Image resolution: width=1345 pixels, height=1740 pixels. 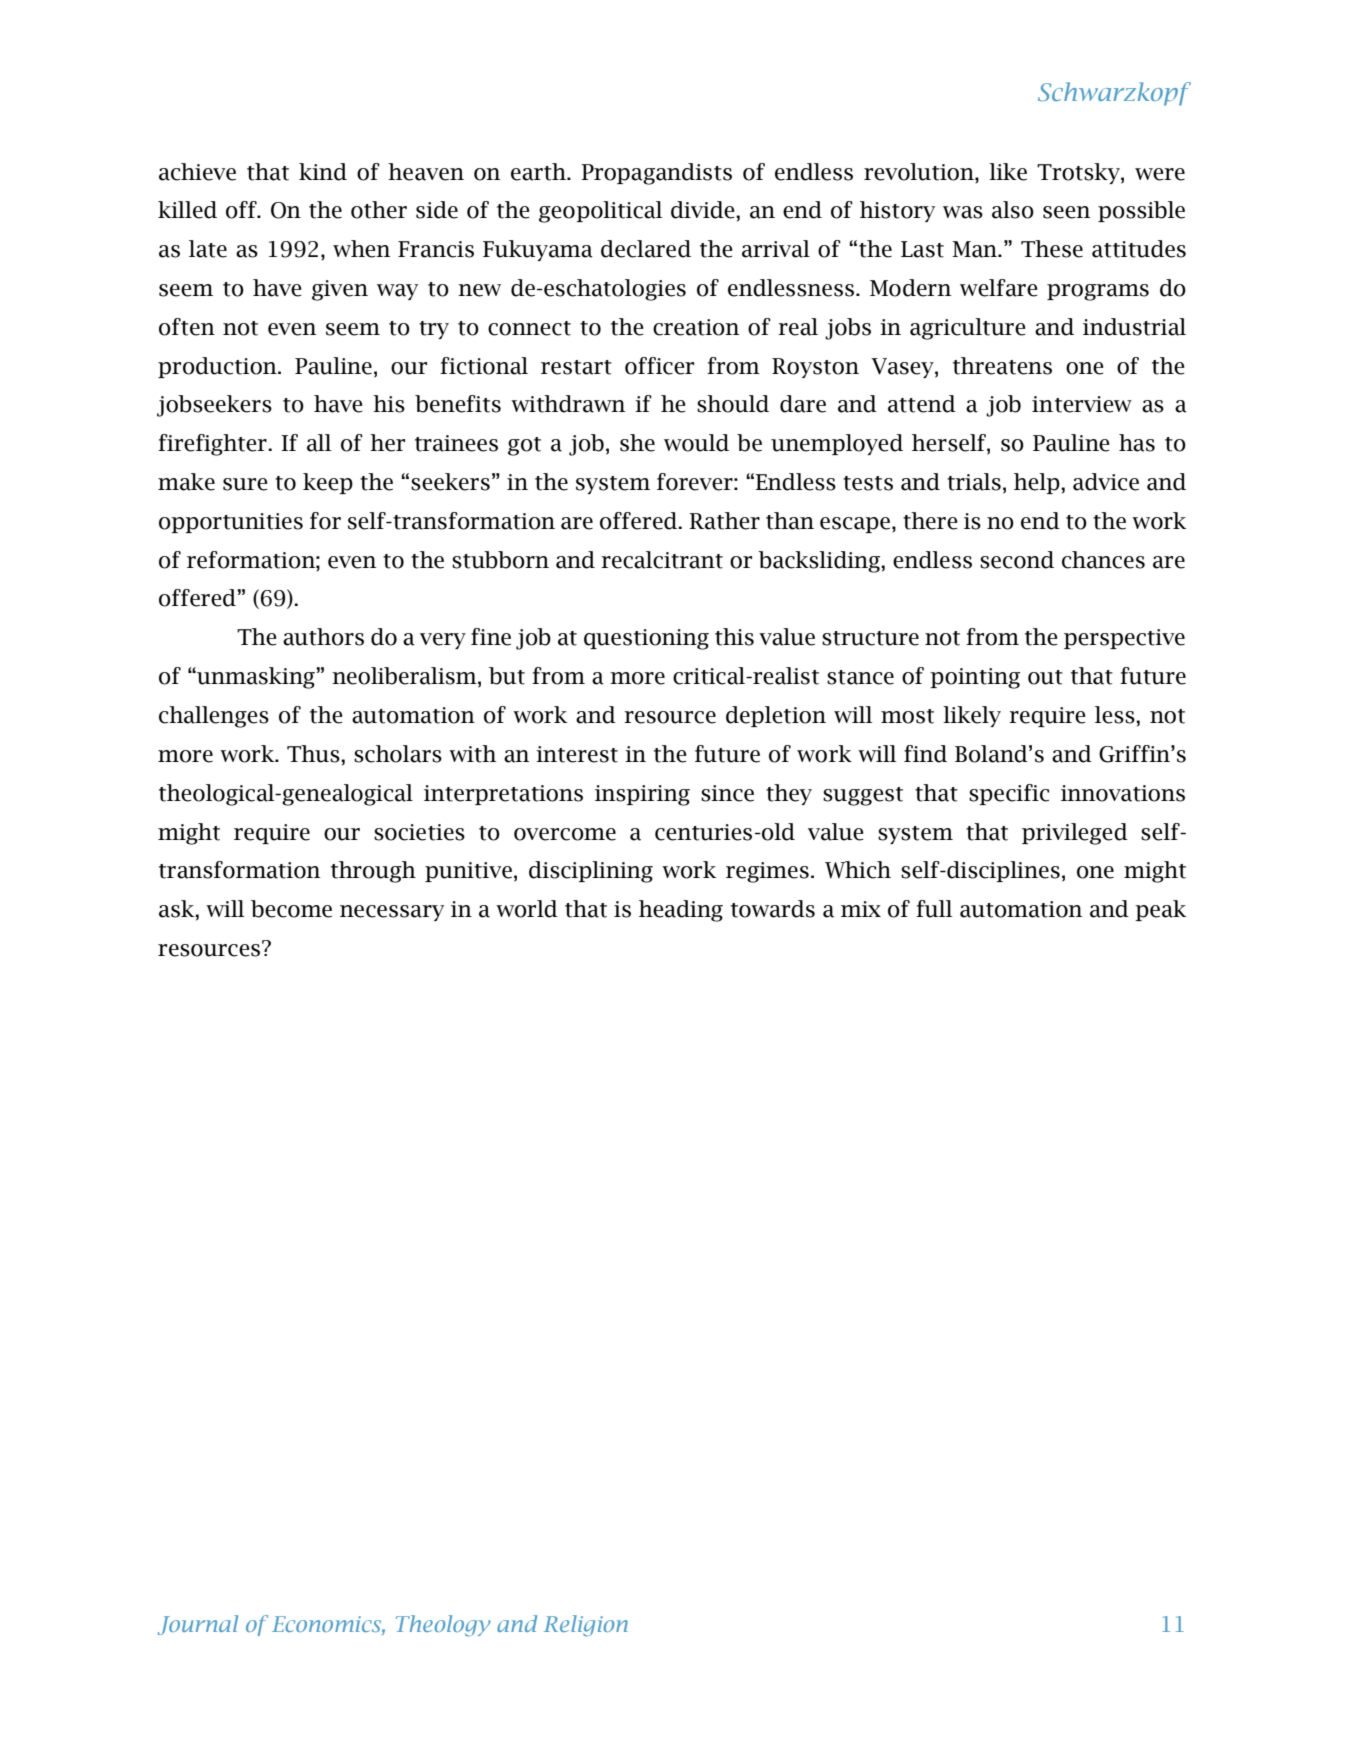 I want to click on Religion, so click(x=586, y=1626).
